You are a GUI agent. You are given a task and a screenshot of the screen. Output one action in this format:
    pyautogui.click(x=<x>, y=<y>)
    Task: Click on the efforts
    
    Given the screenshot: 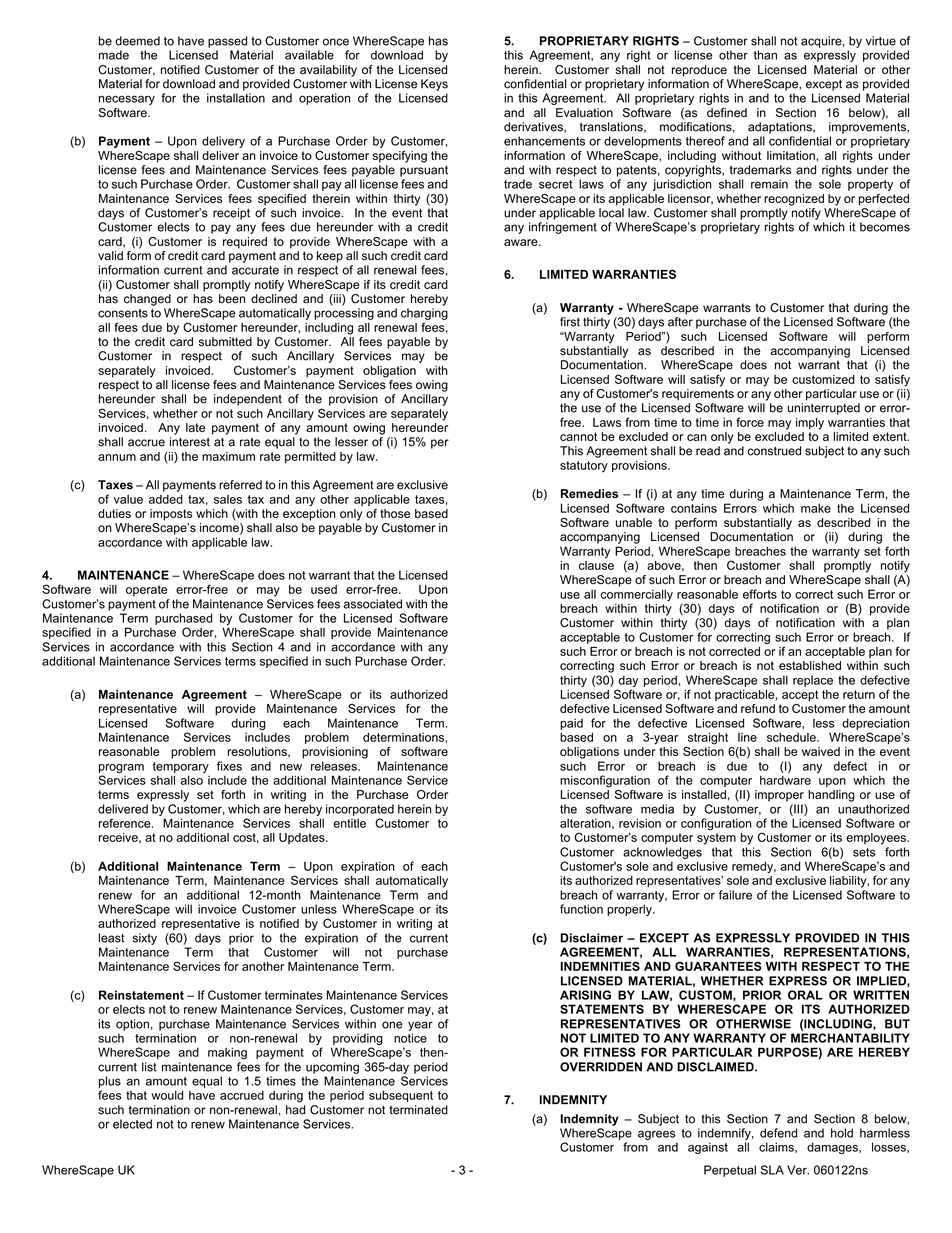 What is the action you would take?
    pyautogui.click(x=760, y=594)
